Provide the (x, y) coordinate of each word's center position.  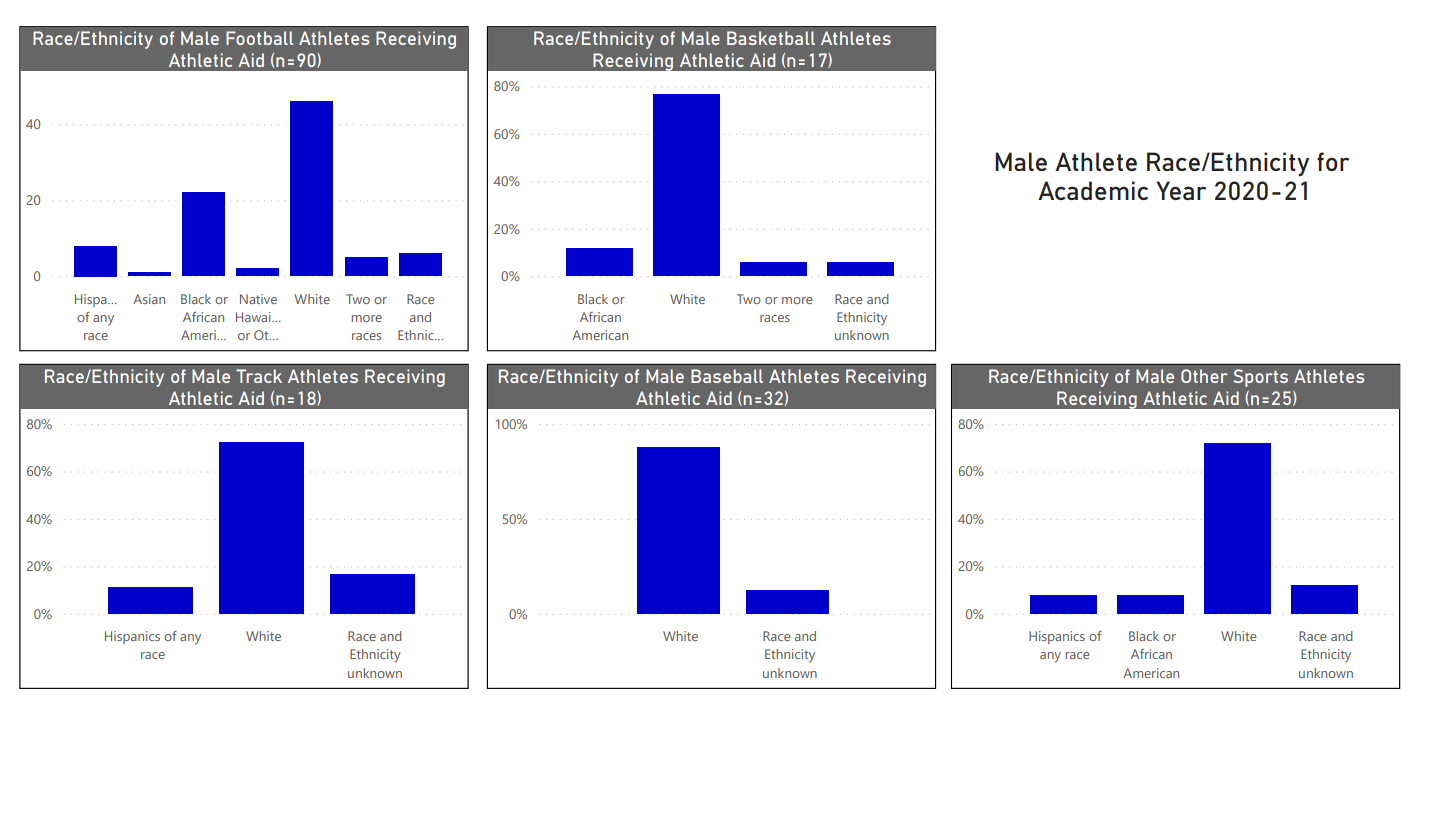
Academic (1093, 190)
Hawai (254, 317)
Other (1204, 376)
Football (259, 38)
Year (1181, 190)
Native (258, 299)
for (1333, 161)
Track (259, 376)
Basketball (771, 38)
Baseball (727, 376)
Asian (149, 299)
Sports (1260, 378)
